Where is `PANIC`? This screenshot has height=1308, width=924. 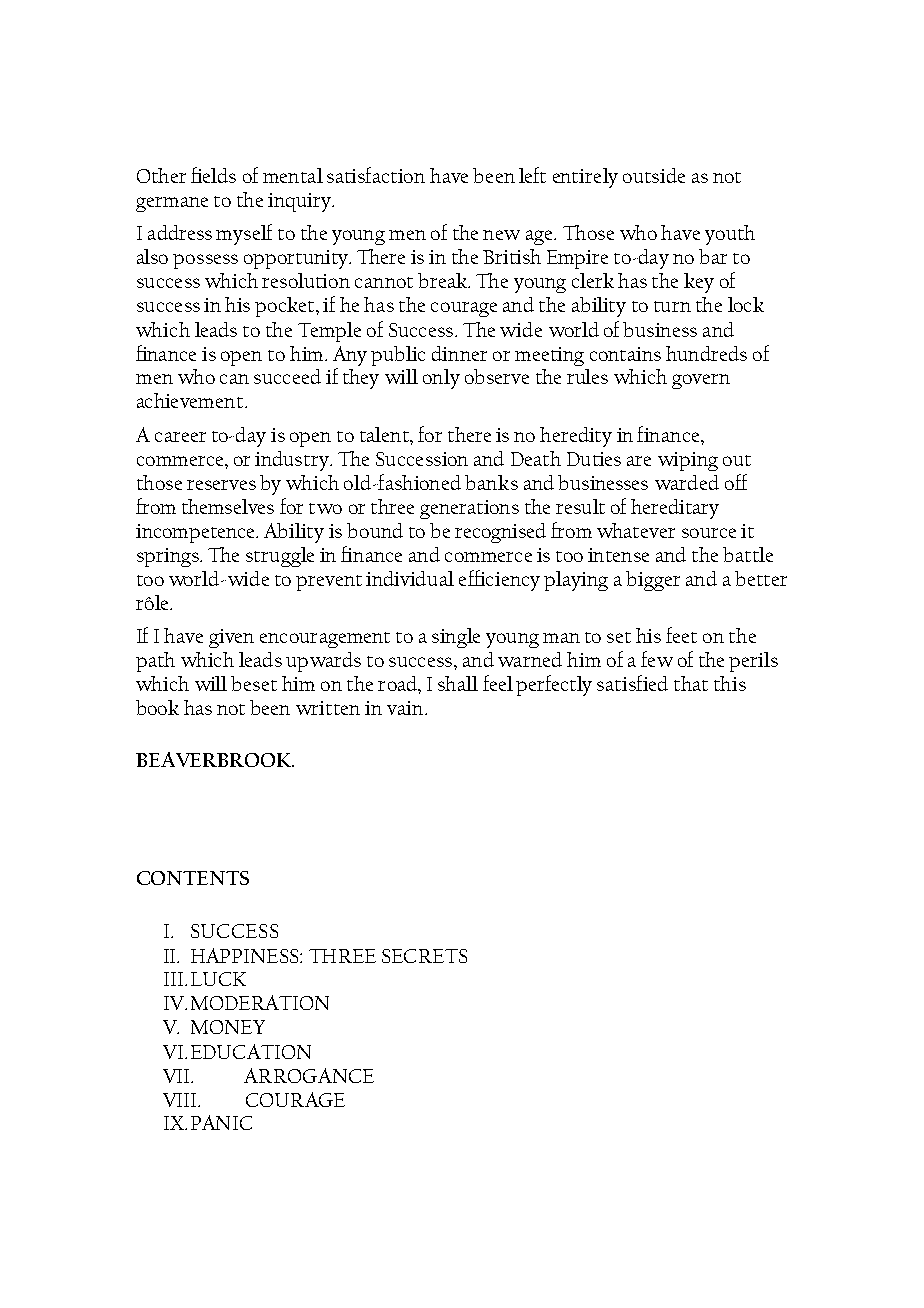
PANIC is located at coordinates (221, 1122).
